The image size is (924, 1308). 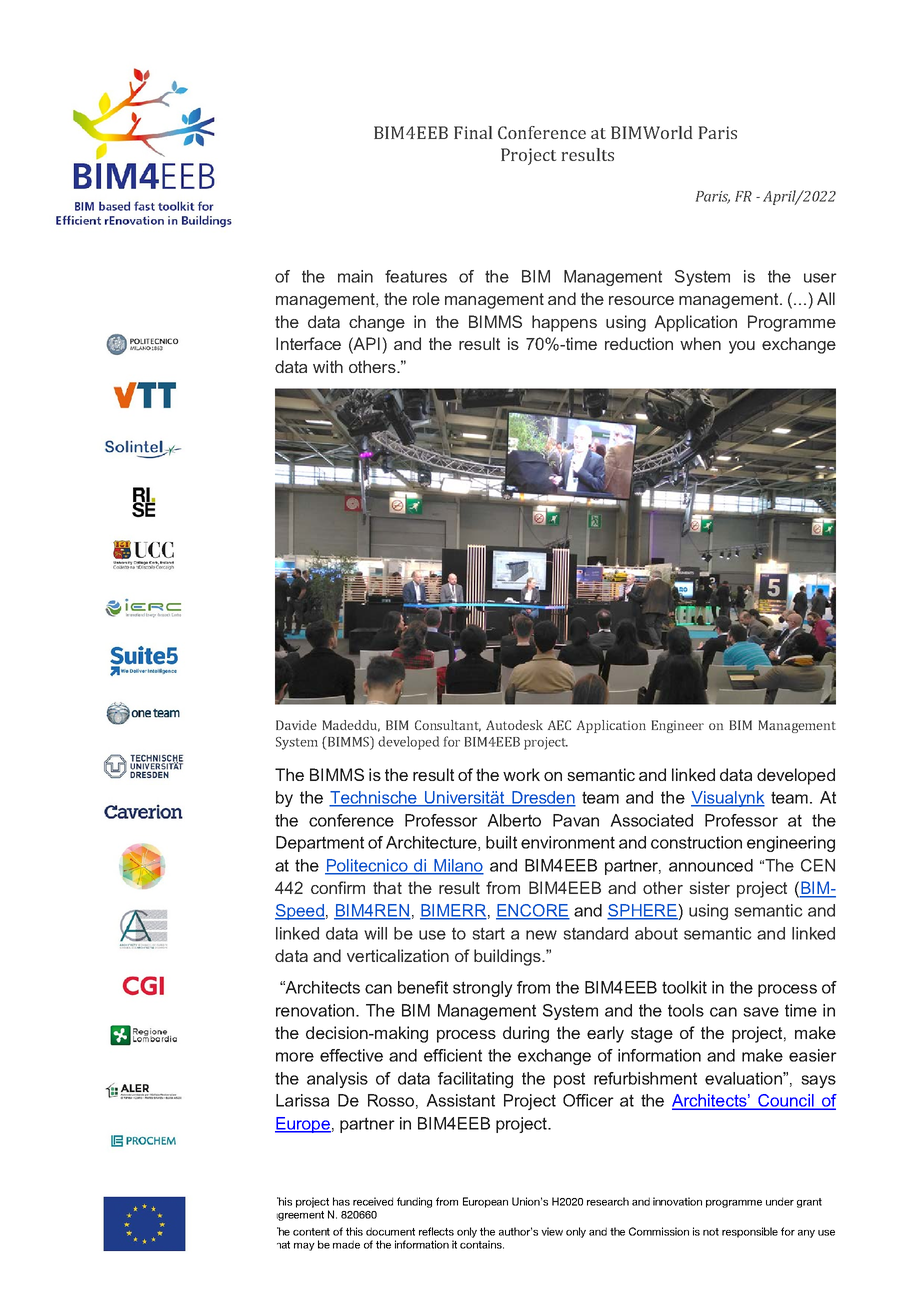 I want to click on main, so click(x=355, y=276).
